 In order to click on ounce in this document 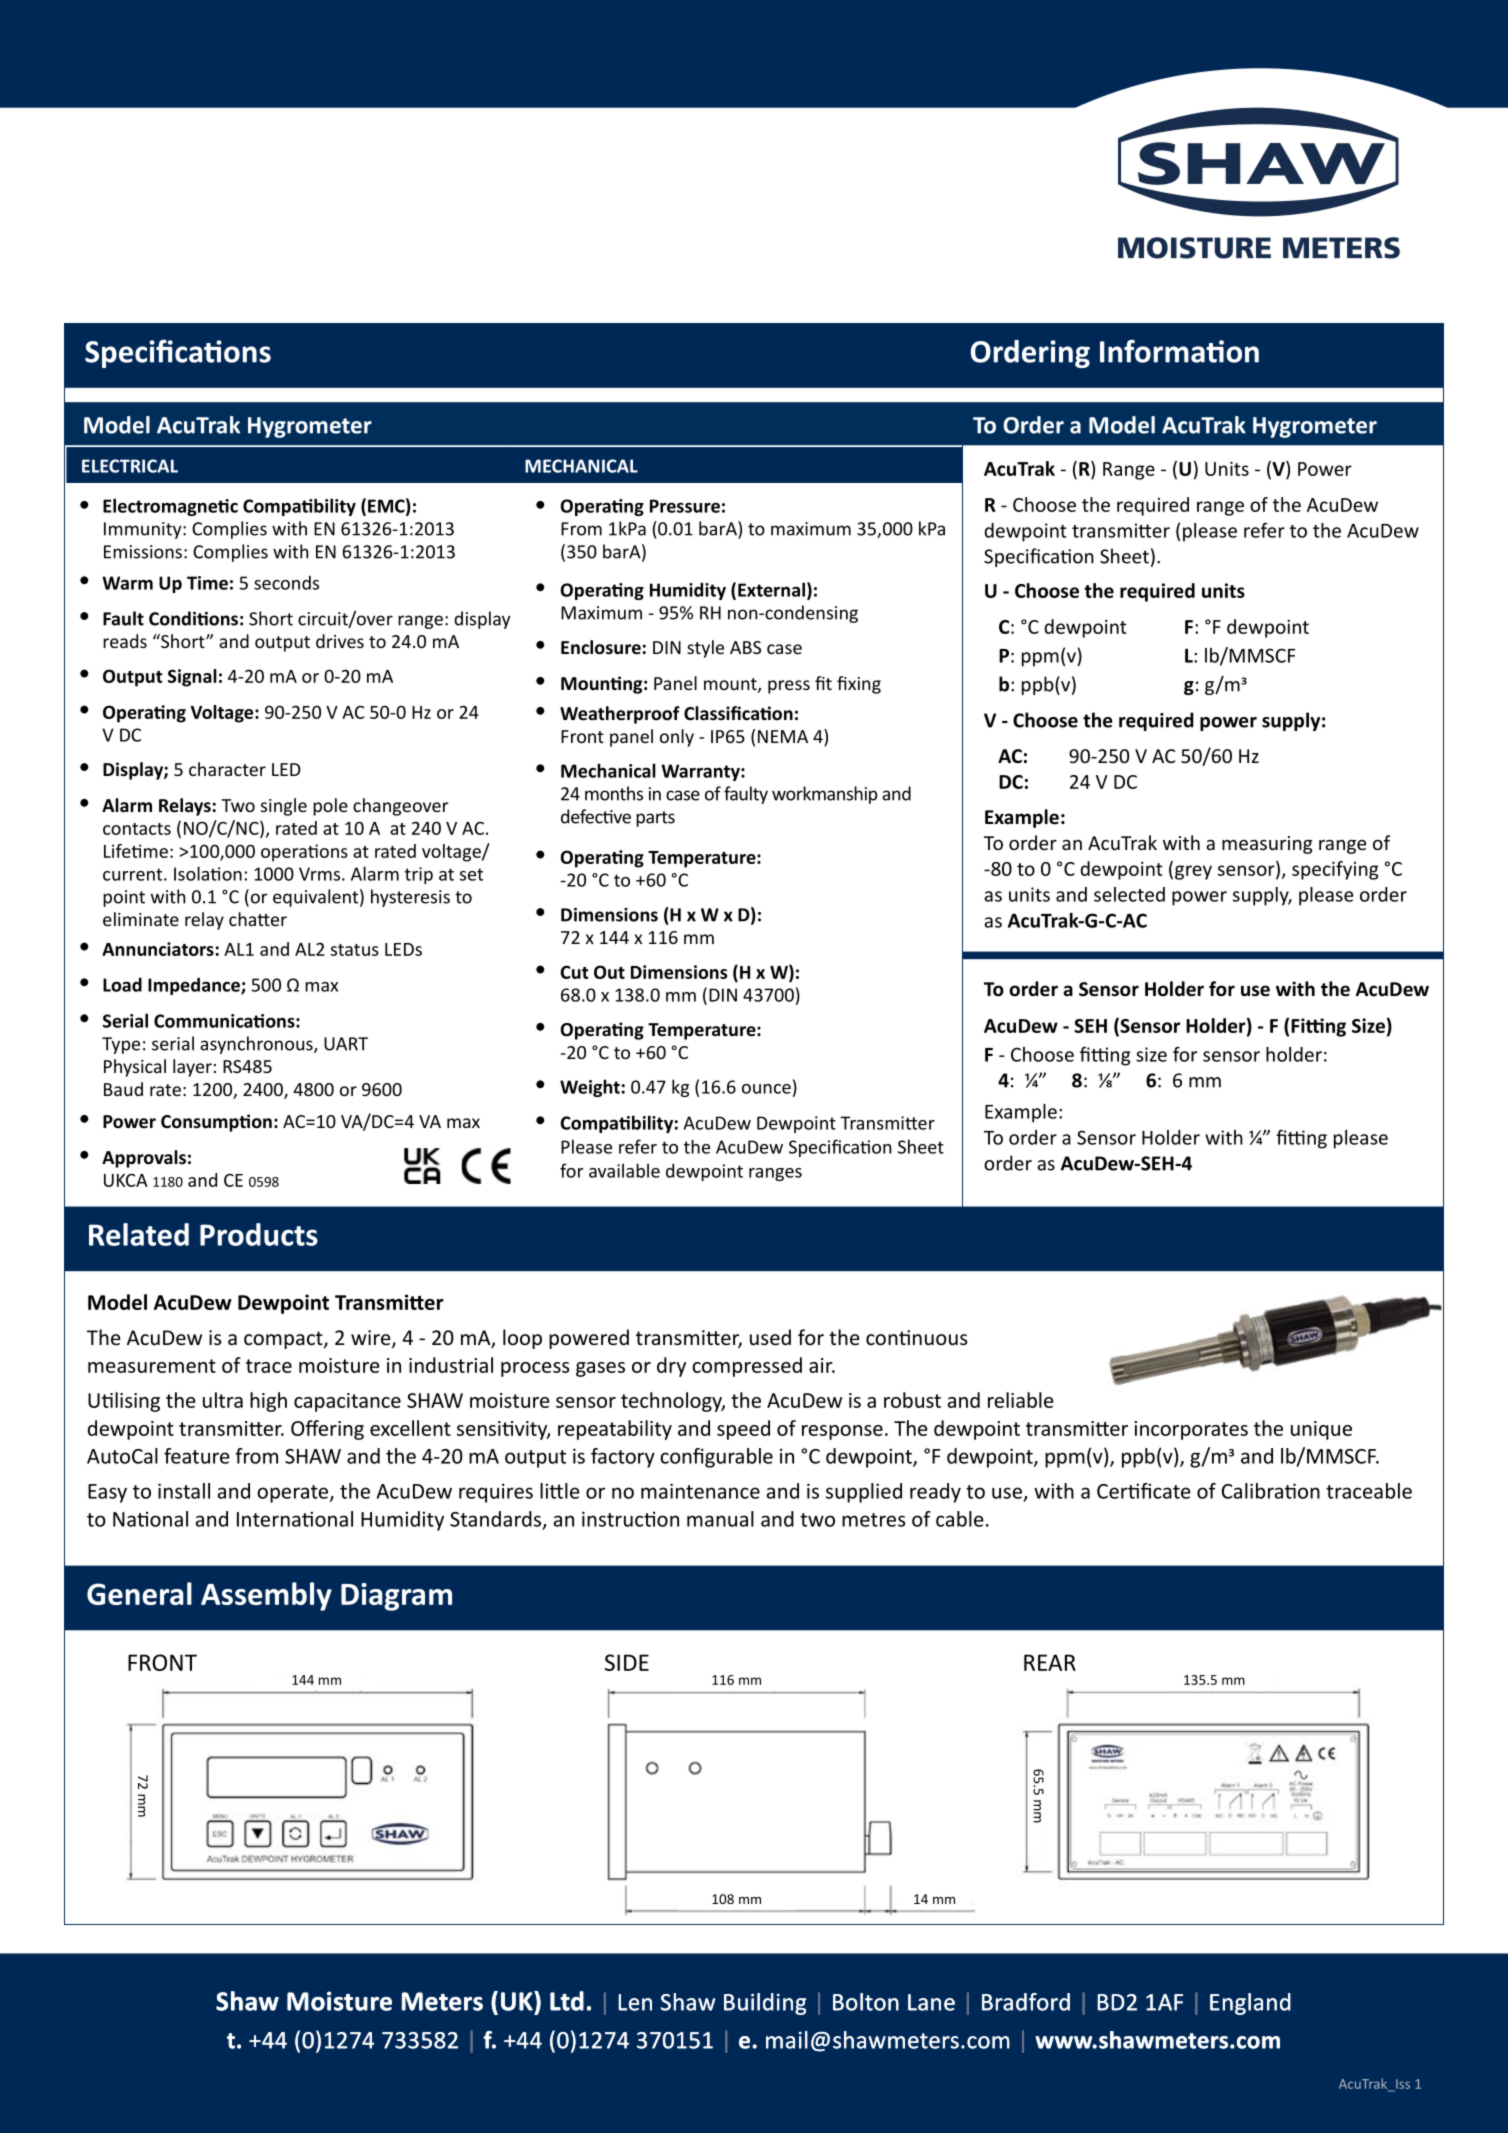, I will do `click(766, 1089)`.
